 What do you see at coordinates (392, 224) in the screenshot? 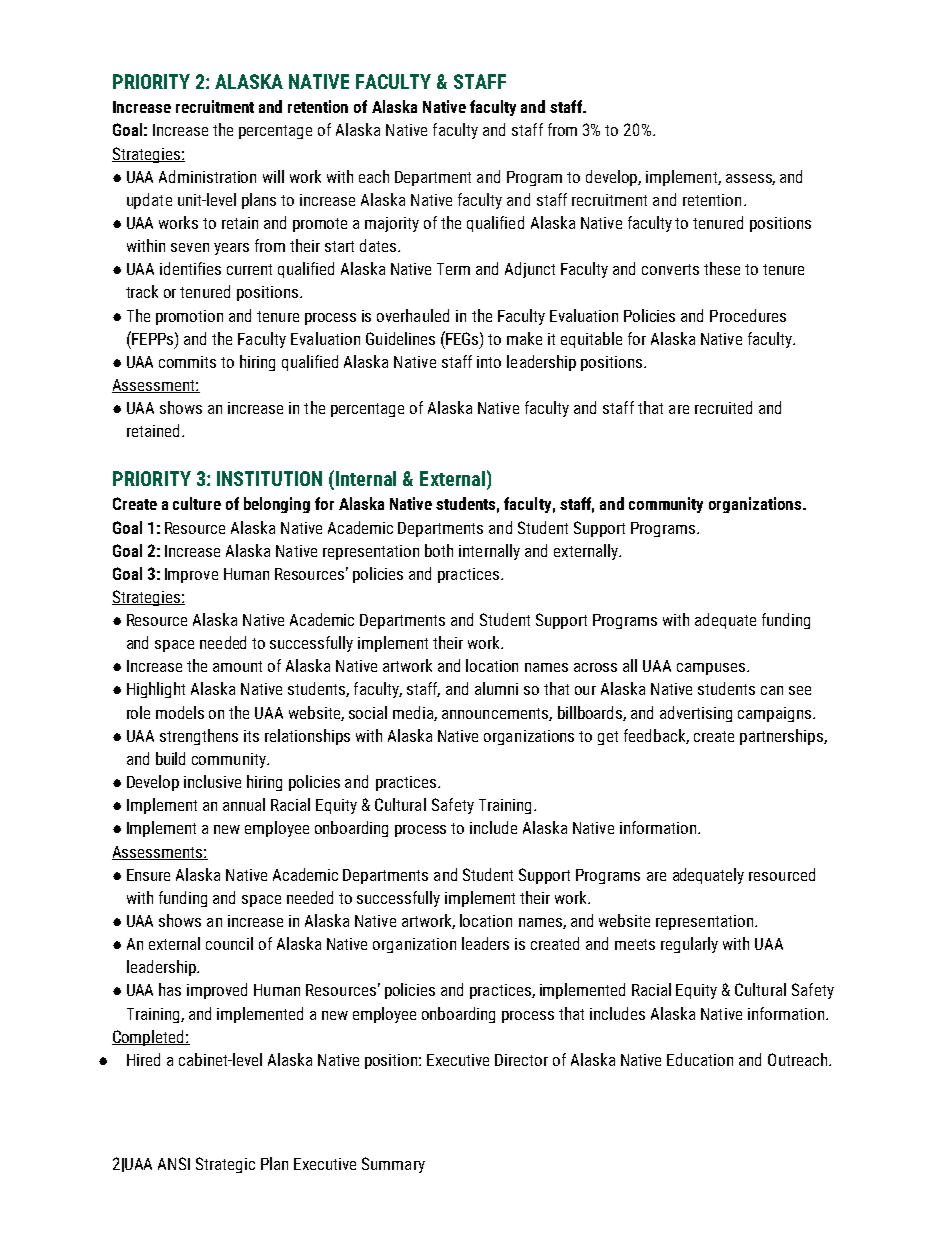
I see `majority` at bounding box center [392, 224].
